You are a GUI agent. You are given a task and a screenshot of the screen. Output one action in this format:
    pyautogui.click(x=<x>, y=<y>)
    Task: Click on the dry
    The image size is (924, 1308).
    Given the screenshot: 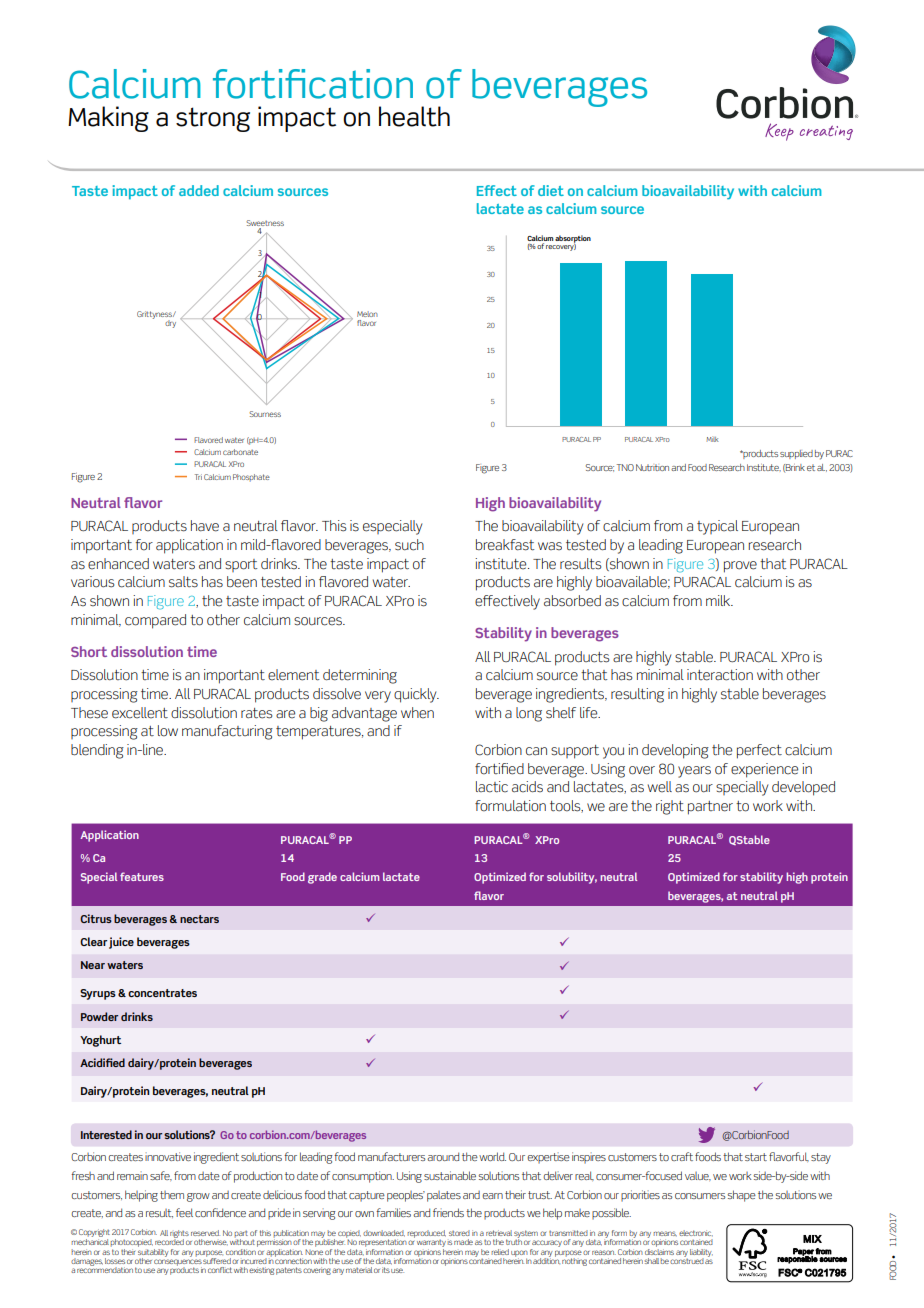 What is the action you would take?
    pyautogui.click(x=170, y=324)
